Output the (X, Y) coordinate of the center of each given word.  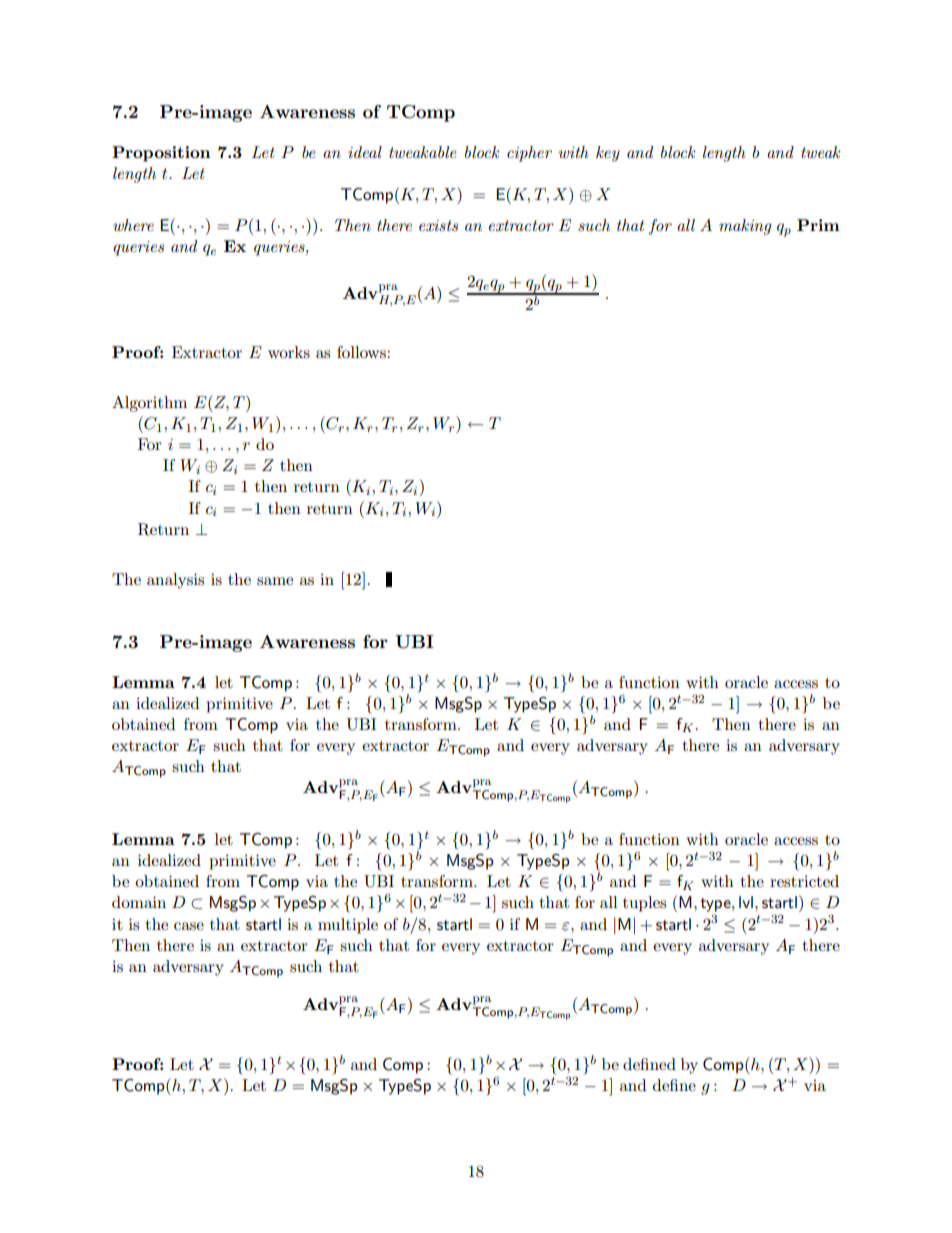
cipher (529, 154)
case (189, 926)
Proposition (161, 154)
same (275, 581)
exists (438, 225)
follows (362, 352)
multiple (348, 926)
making (745, 227)
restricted (804, 881)
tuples (644, 904)
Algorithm (149, 404)
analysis (175, 581)
